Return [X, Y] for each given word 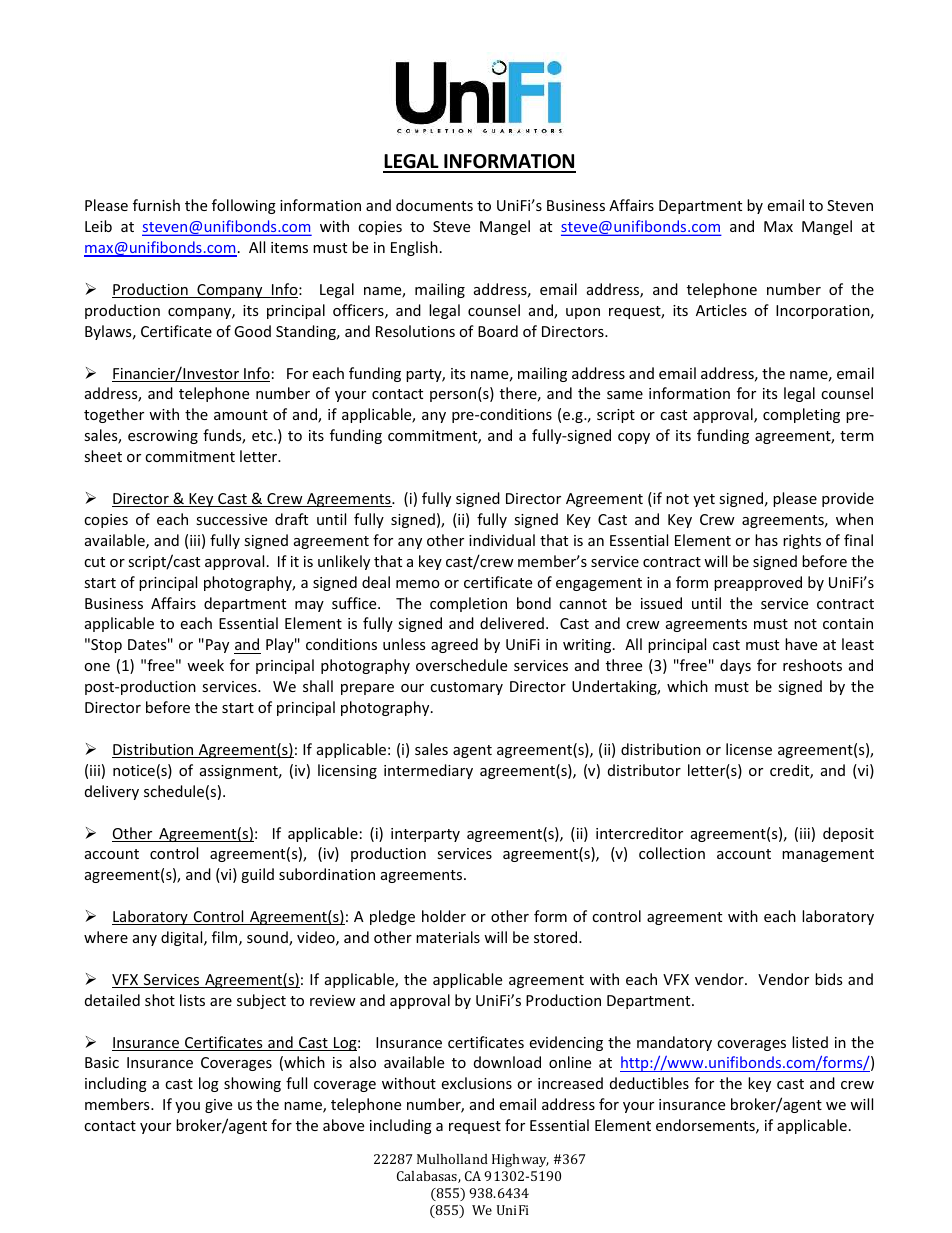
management [828, 855]
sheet [103, 456]
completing [801, 415]
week [205, 665]
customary [466, 688]
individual [502, 540]
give [218, 1106]
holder [444, 916]
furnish [156, 205]
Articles [721, 310]
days [735, 666]
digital [183, 938]
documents [434, 205]
